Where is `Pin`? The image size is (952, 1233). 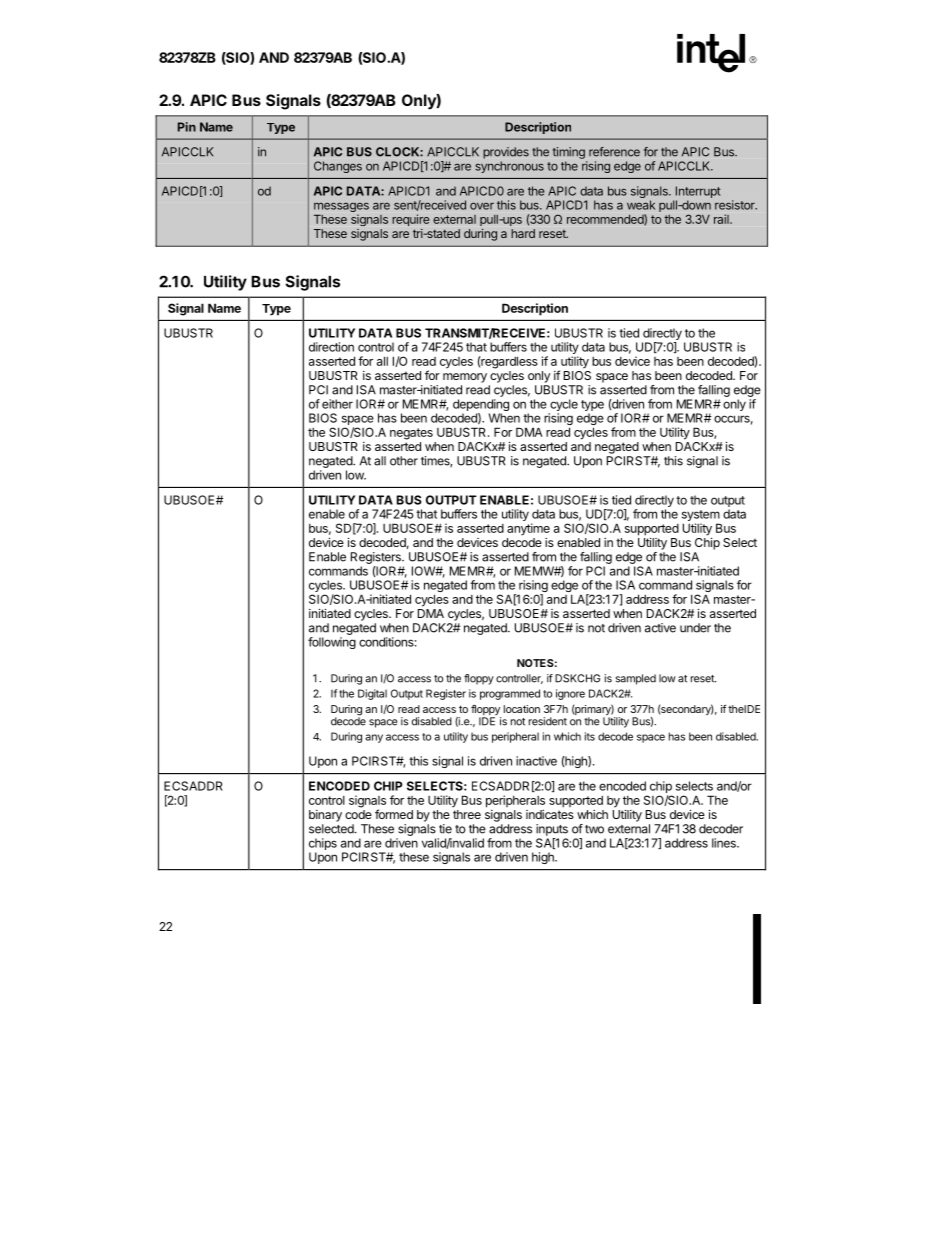 Pin is located at coordinates (187, 127).
